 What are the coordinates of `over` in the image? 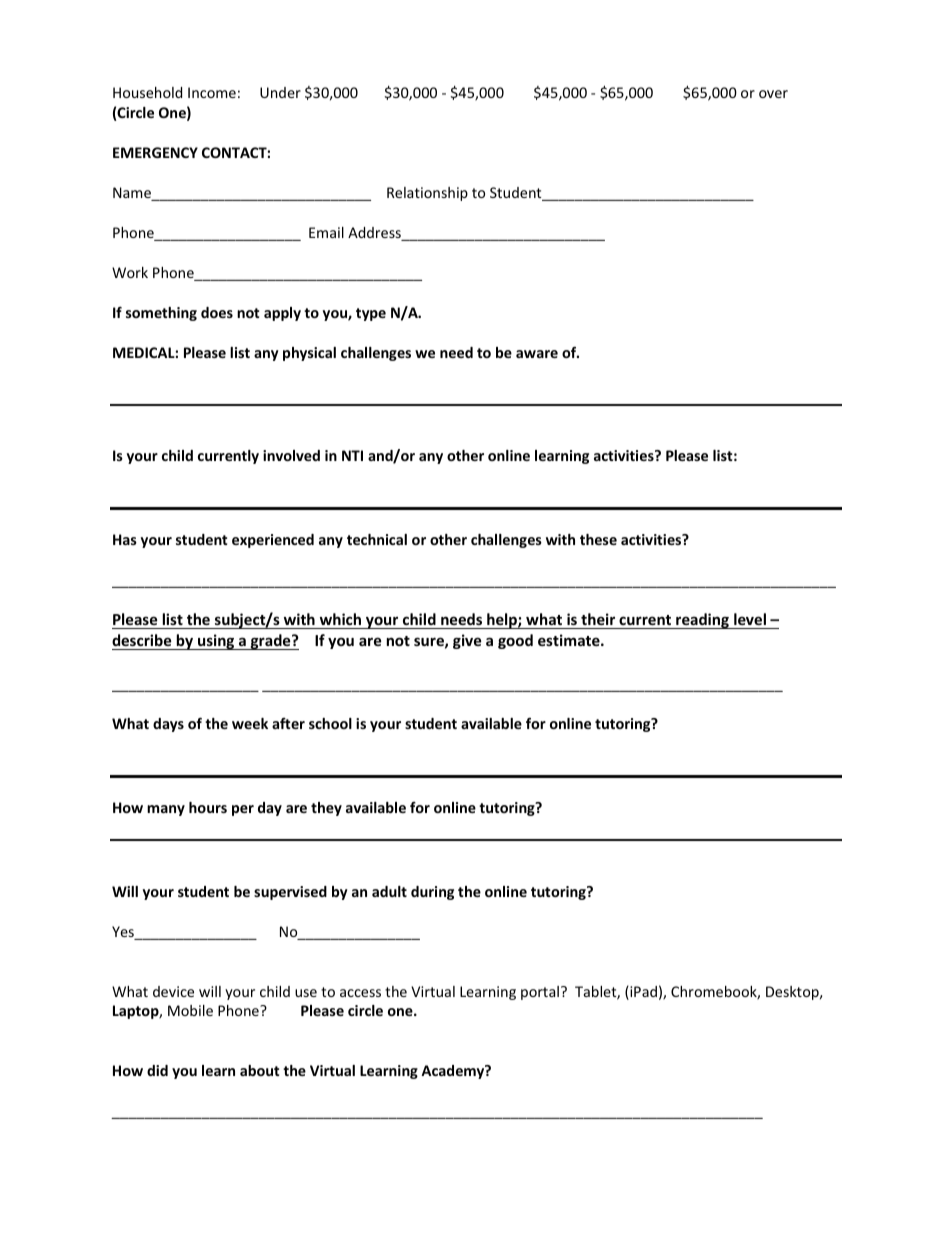 It's located at (773, 94).
